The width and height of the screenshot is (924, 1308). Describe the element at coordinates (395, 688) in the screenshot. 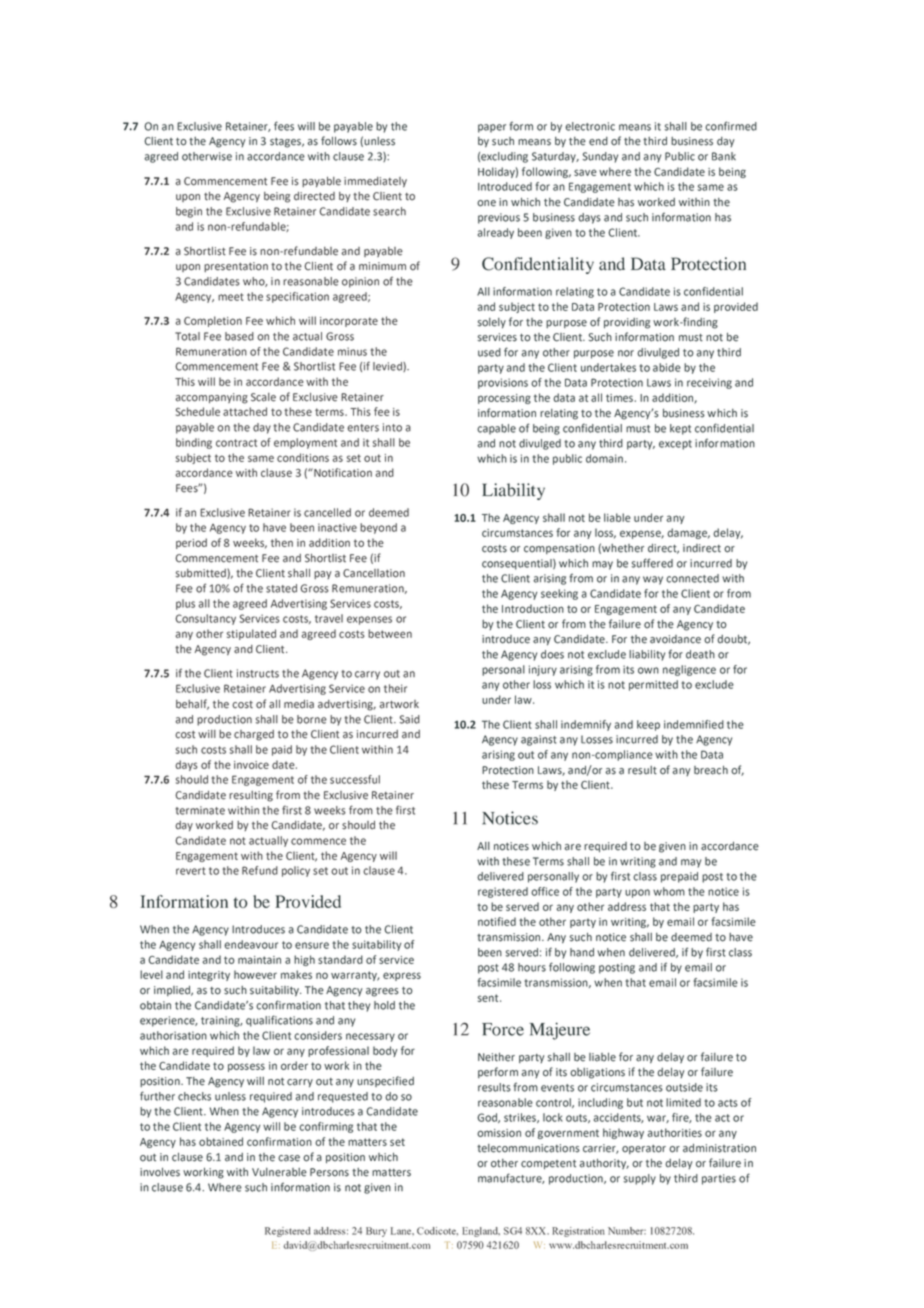

I see `their` at that location.
